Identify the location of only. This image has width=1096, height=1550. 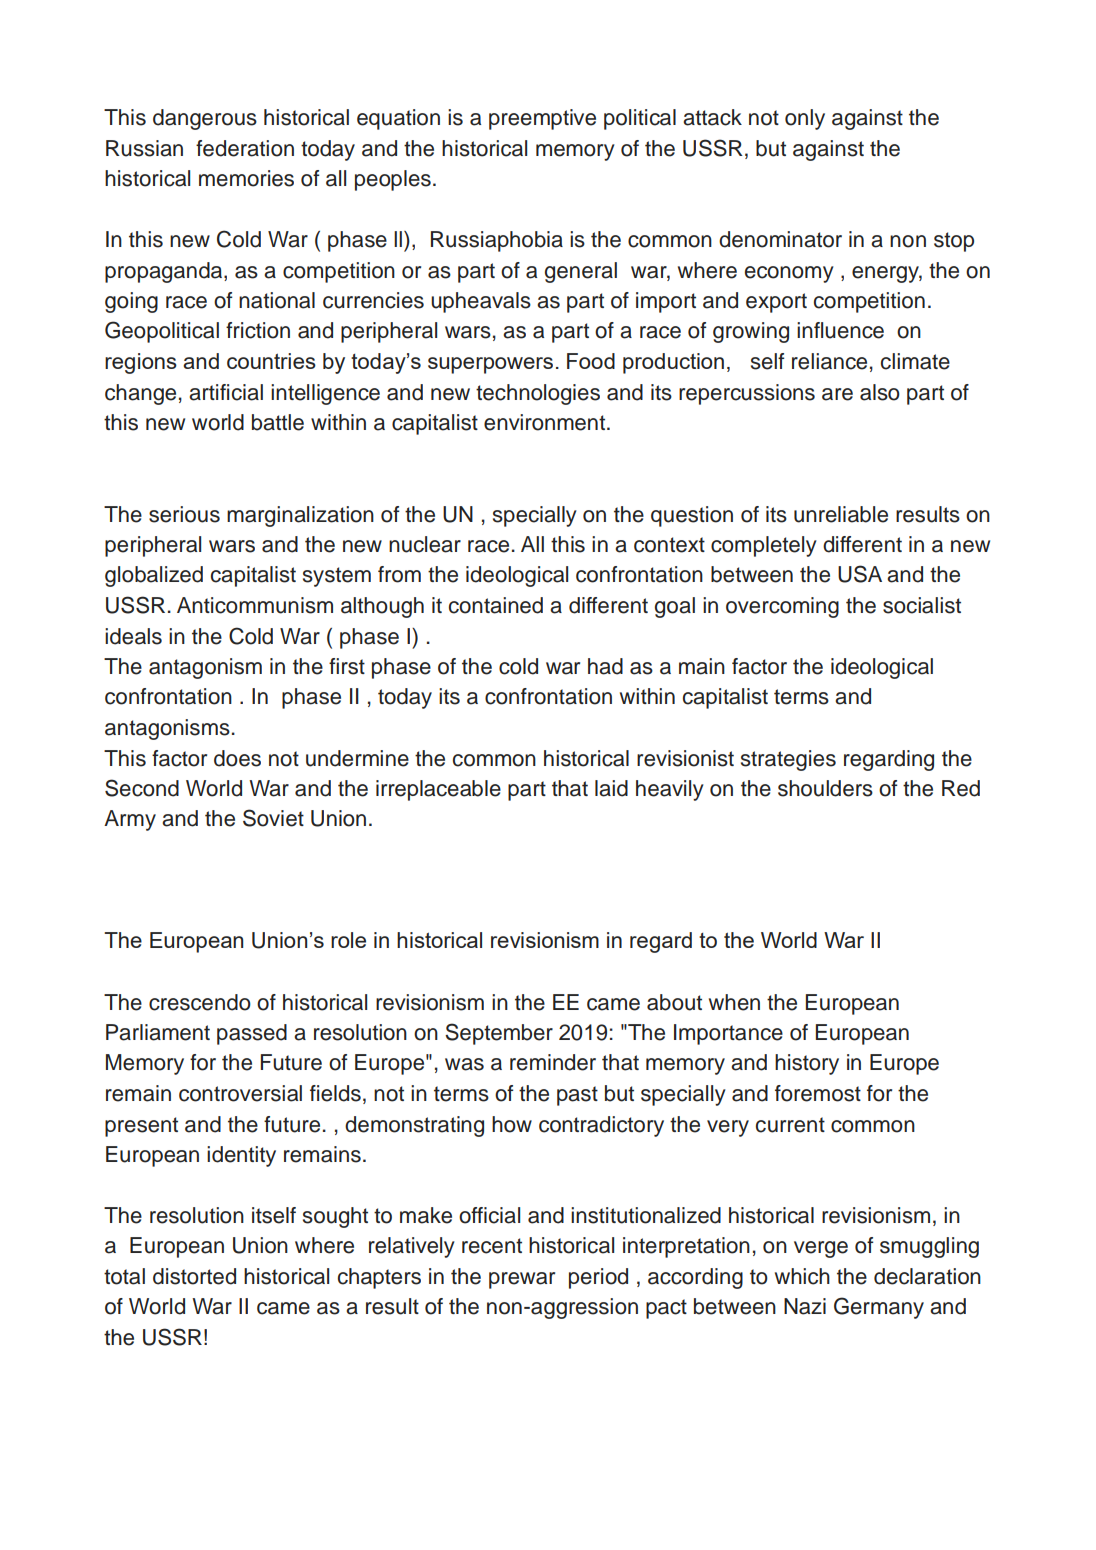
(805, 119).
